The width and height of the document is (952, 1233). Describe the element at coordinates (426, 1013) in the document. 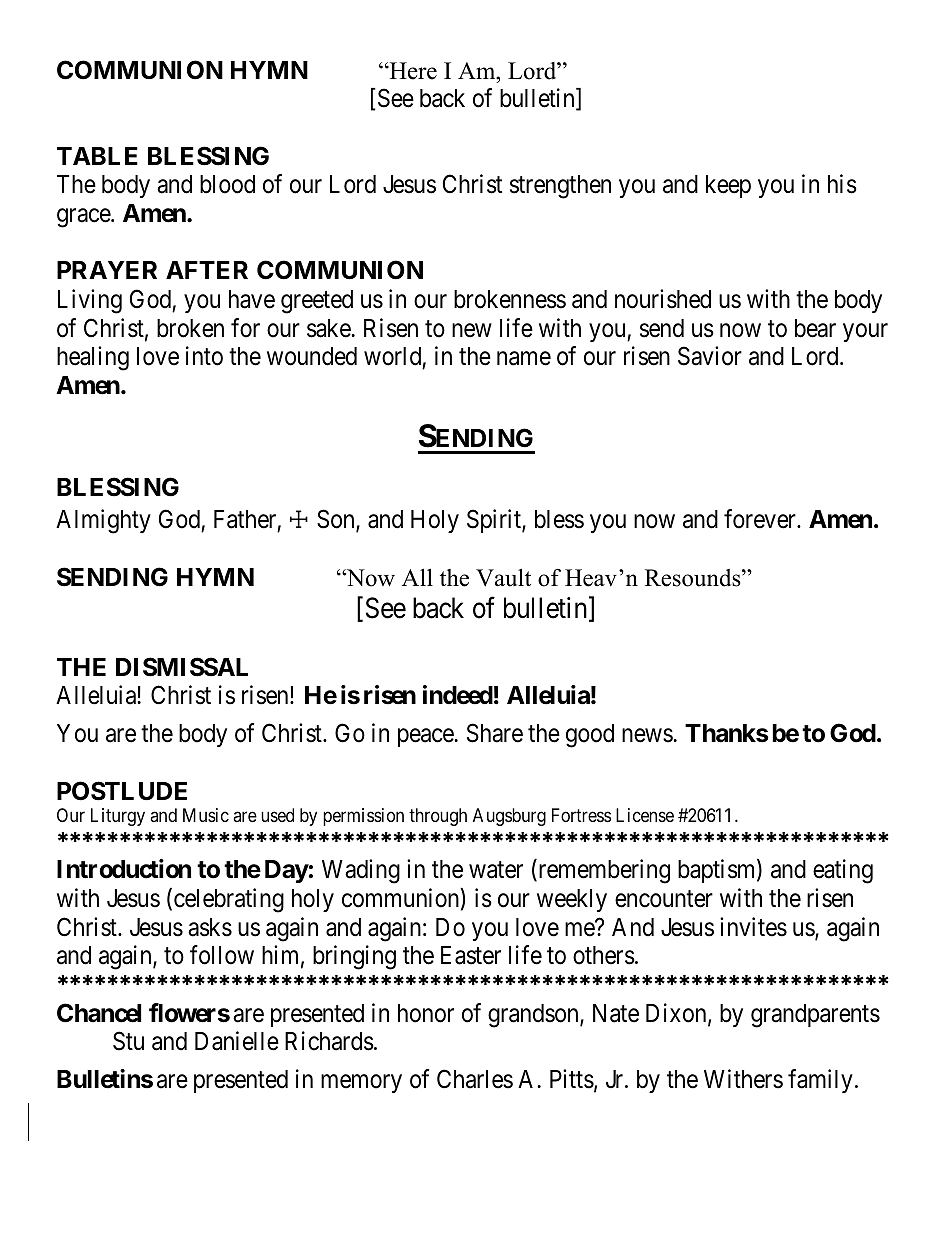

I see `honor` at that location.
